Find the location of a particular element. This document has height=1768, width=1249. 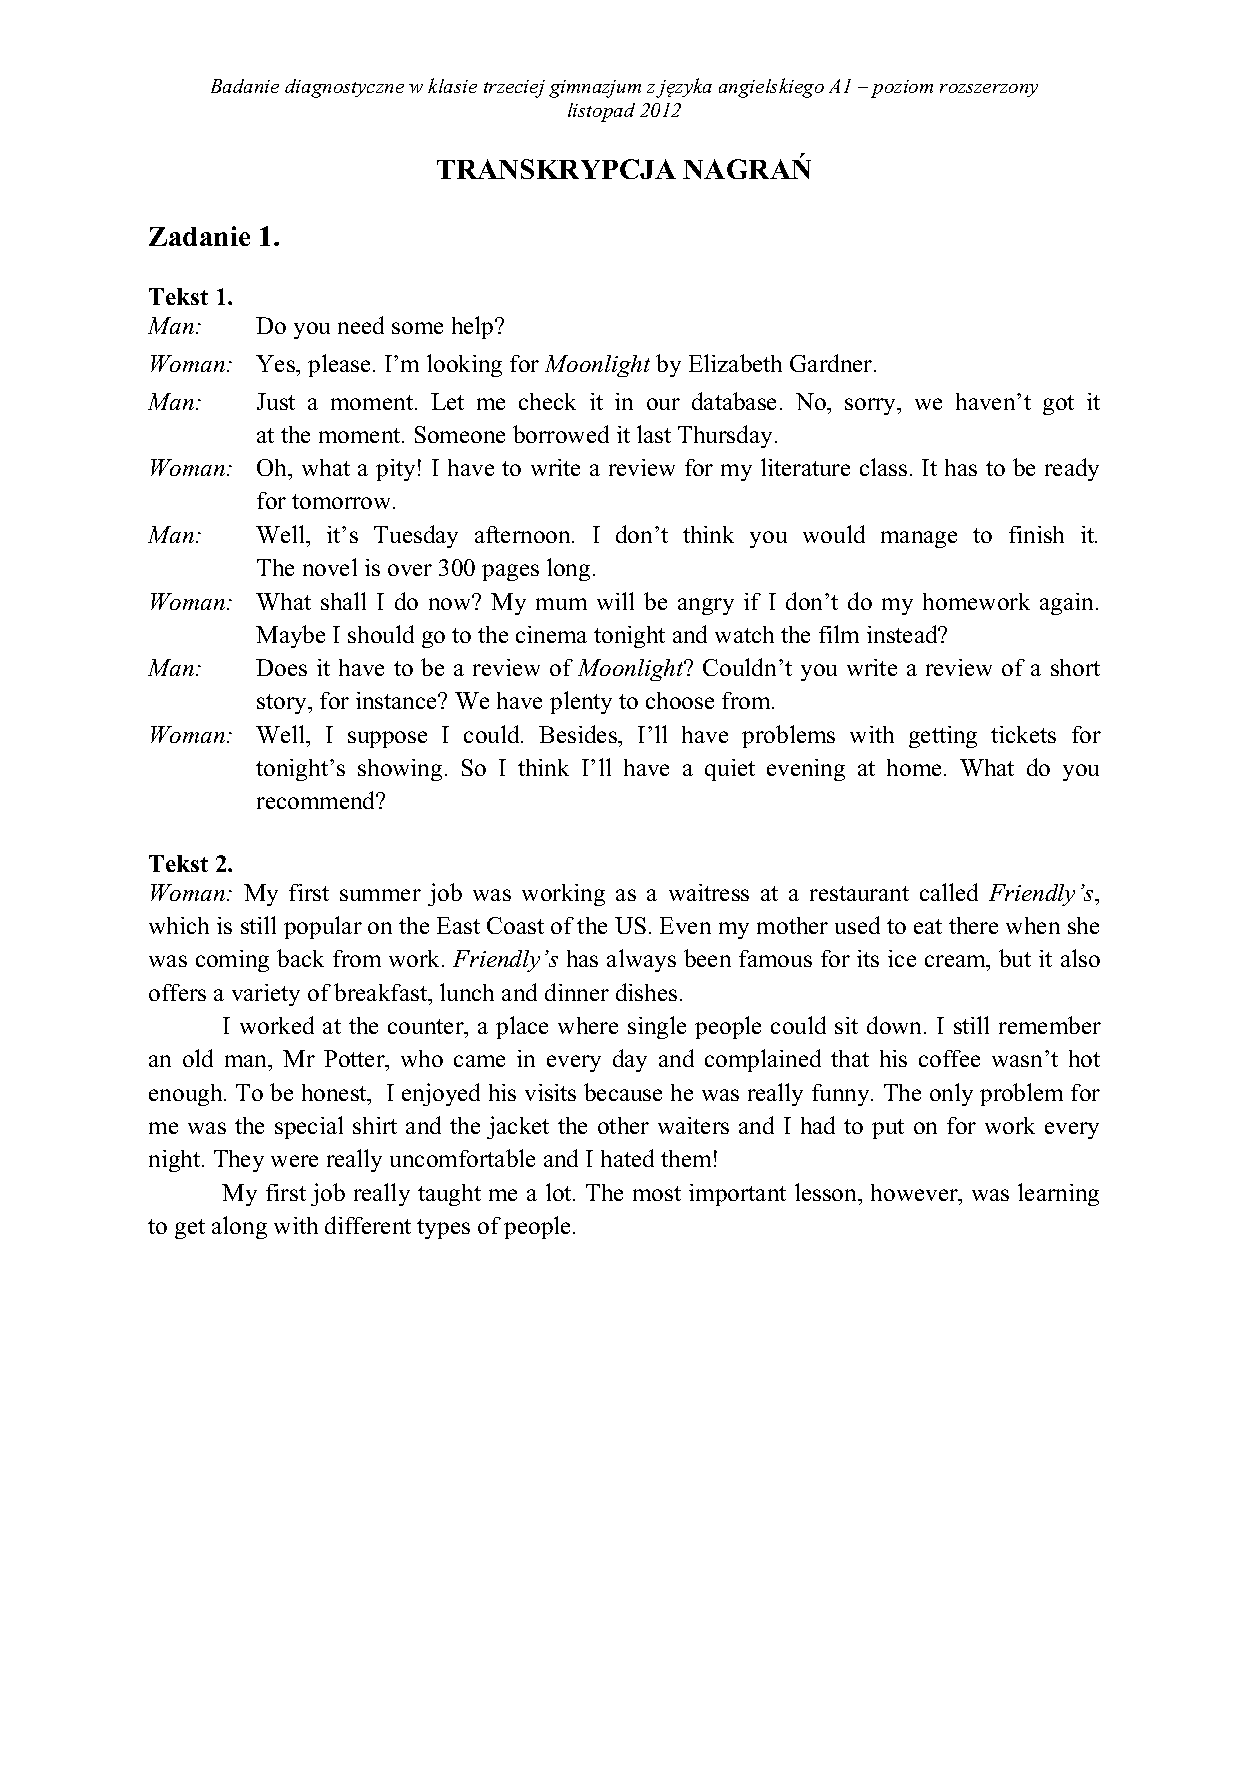

dishes is located at coordinates (646, 992).
